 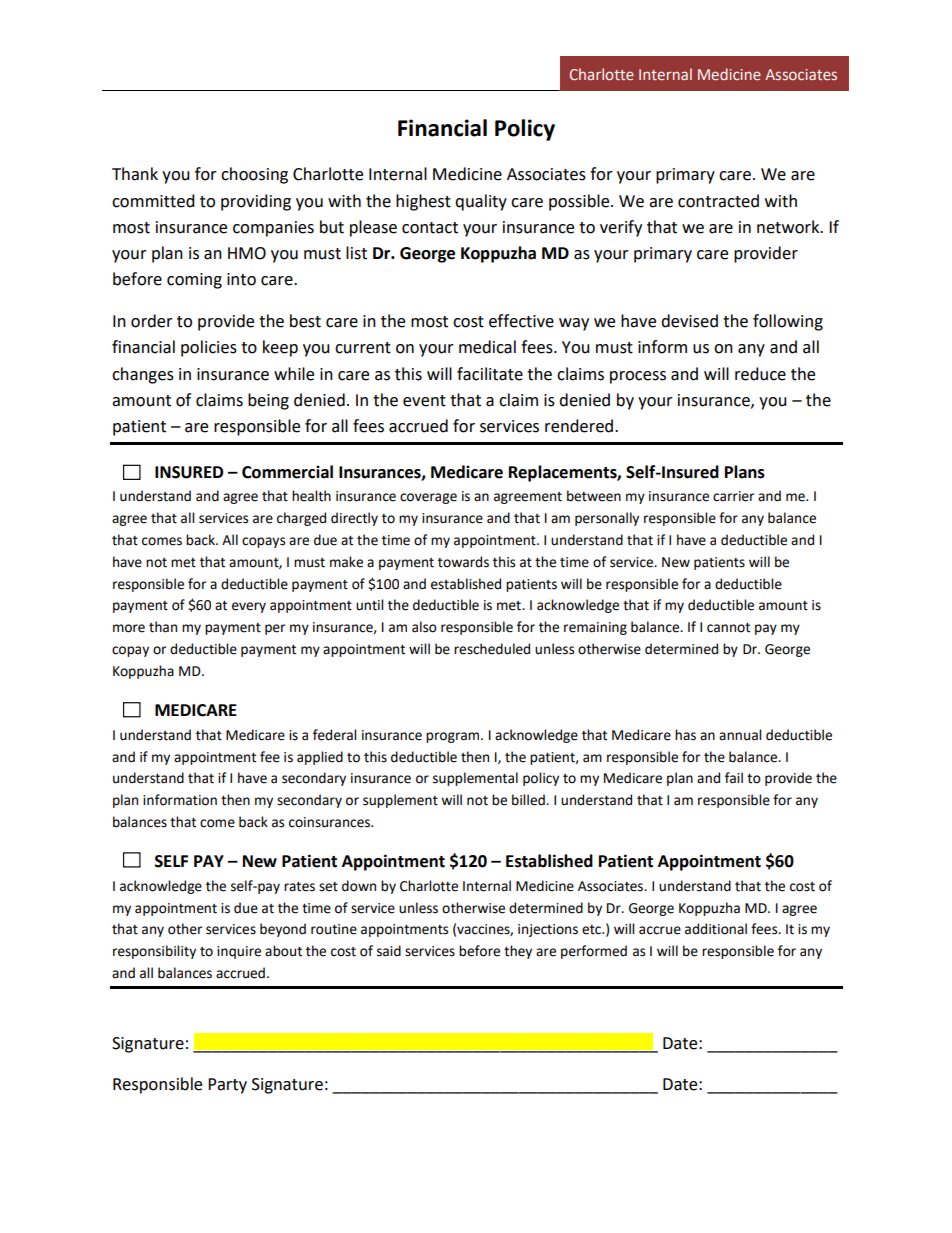 I want to click on every, so click(x=249, y=607).
